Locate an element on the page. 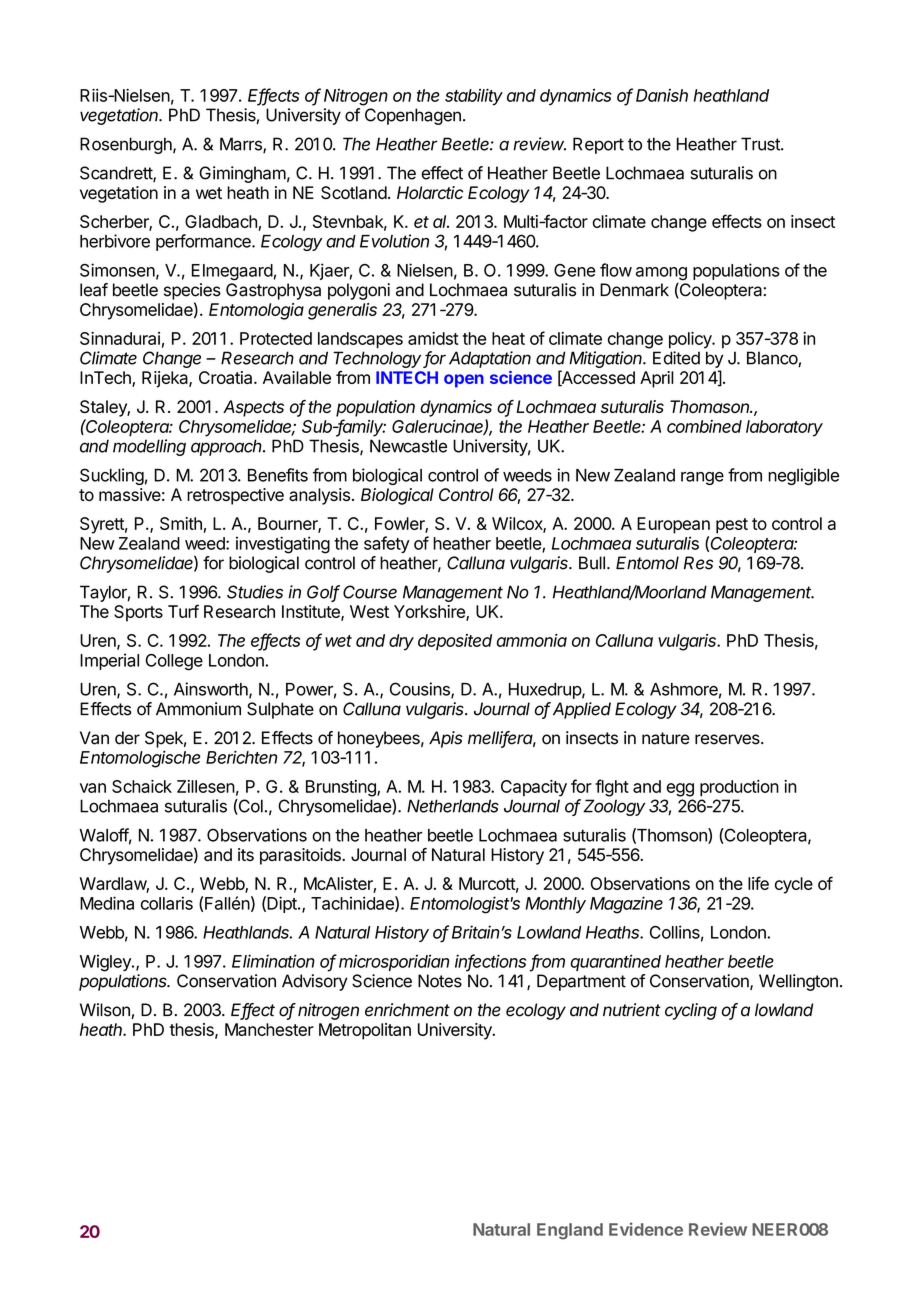 The width and height of the image is (924, 1308). stability is located at coordinates (474, 97).
